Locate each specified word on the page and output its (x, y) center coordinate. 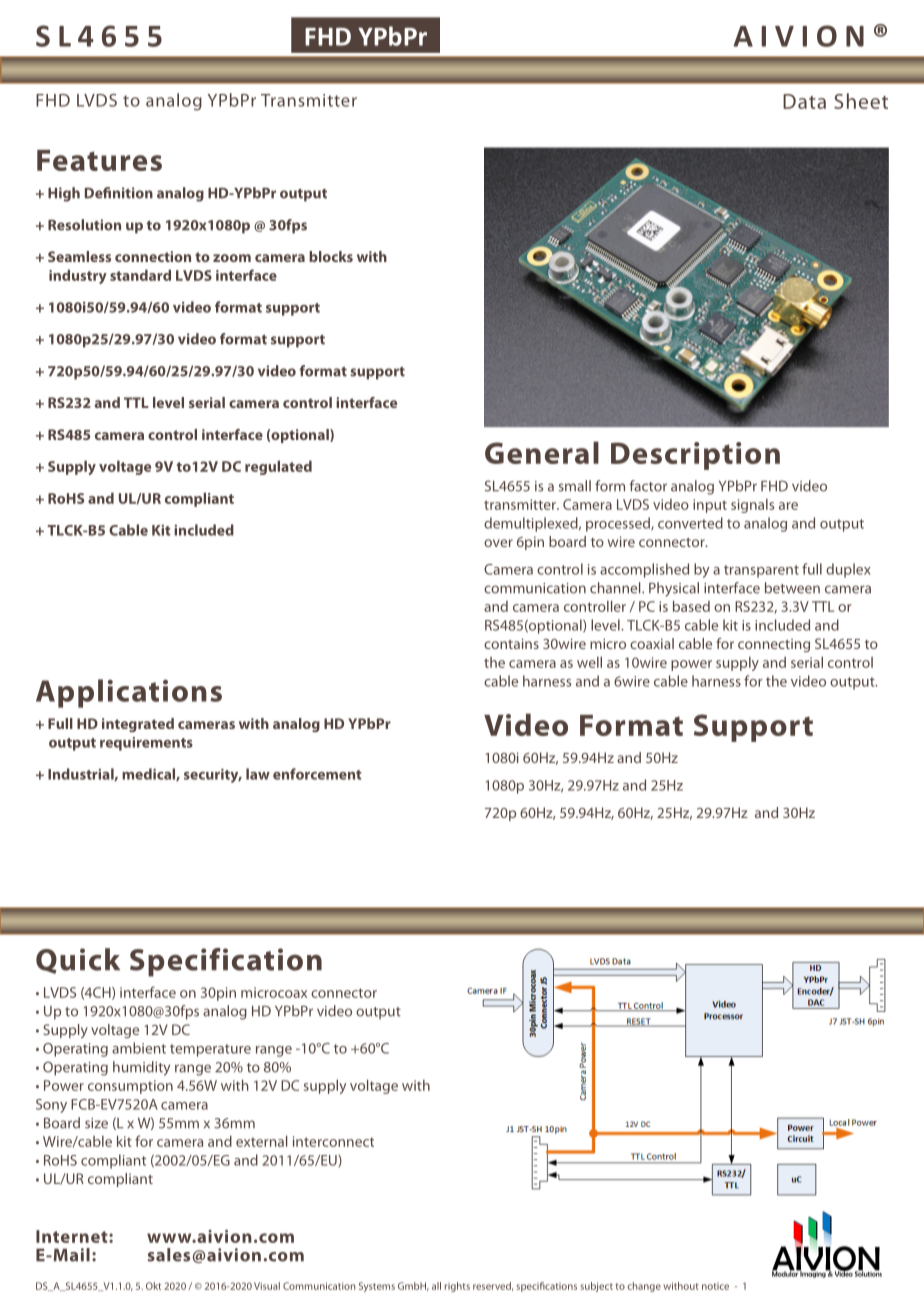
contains (511, 643)
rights (457, 1287)
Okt (153, 1286)
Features (99, 160)
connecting (774, 645)
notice (715, 1286)
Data (804, 101)
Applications (129, 693)
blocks (331, 256)
